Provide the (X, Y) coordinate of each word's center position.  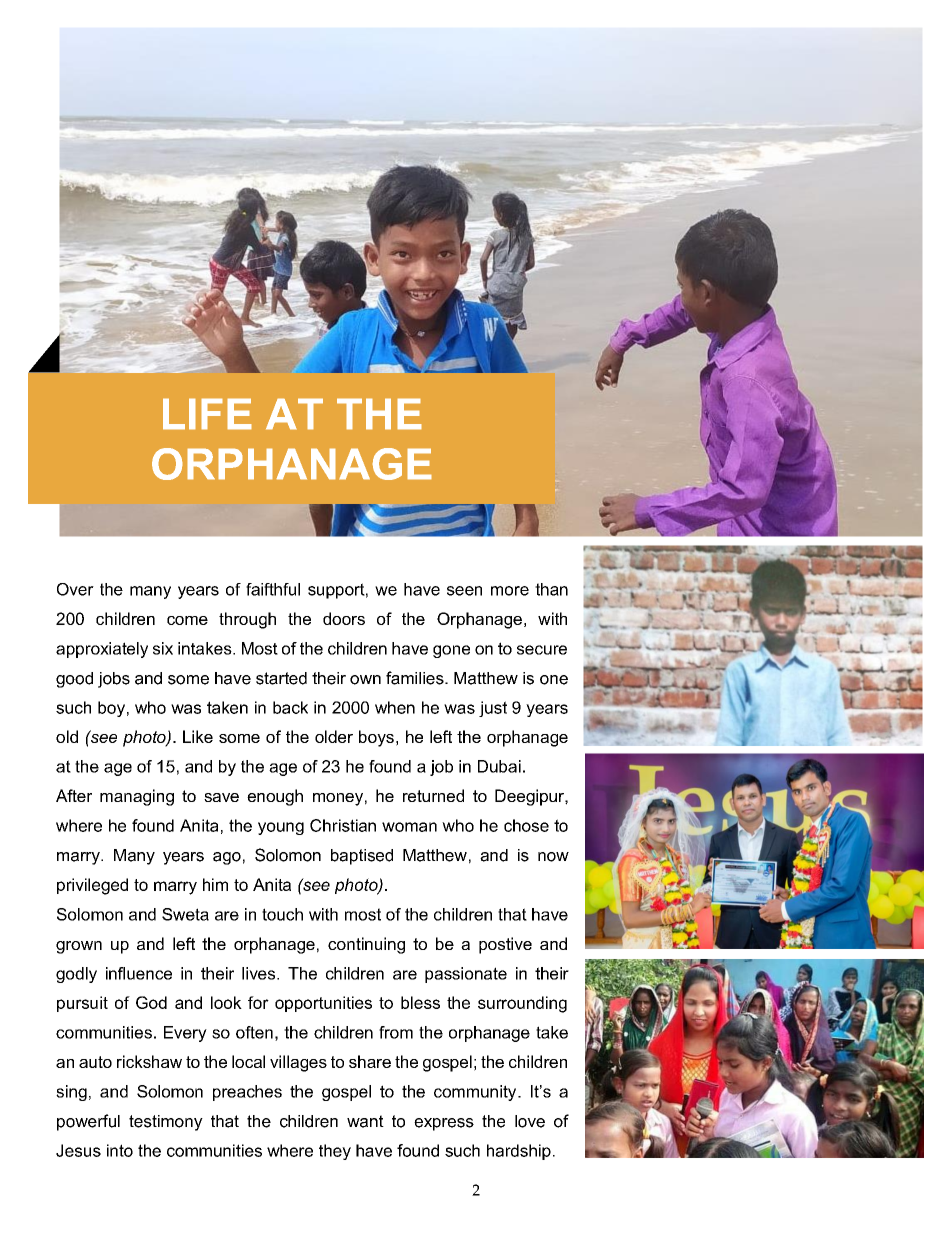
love (530, 1121)
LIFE (207, 414)
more (510, 591)
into (120, 1150)
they (335, 1152)
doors (344, 618)
